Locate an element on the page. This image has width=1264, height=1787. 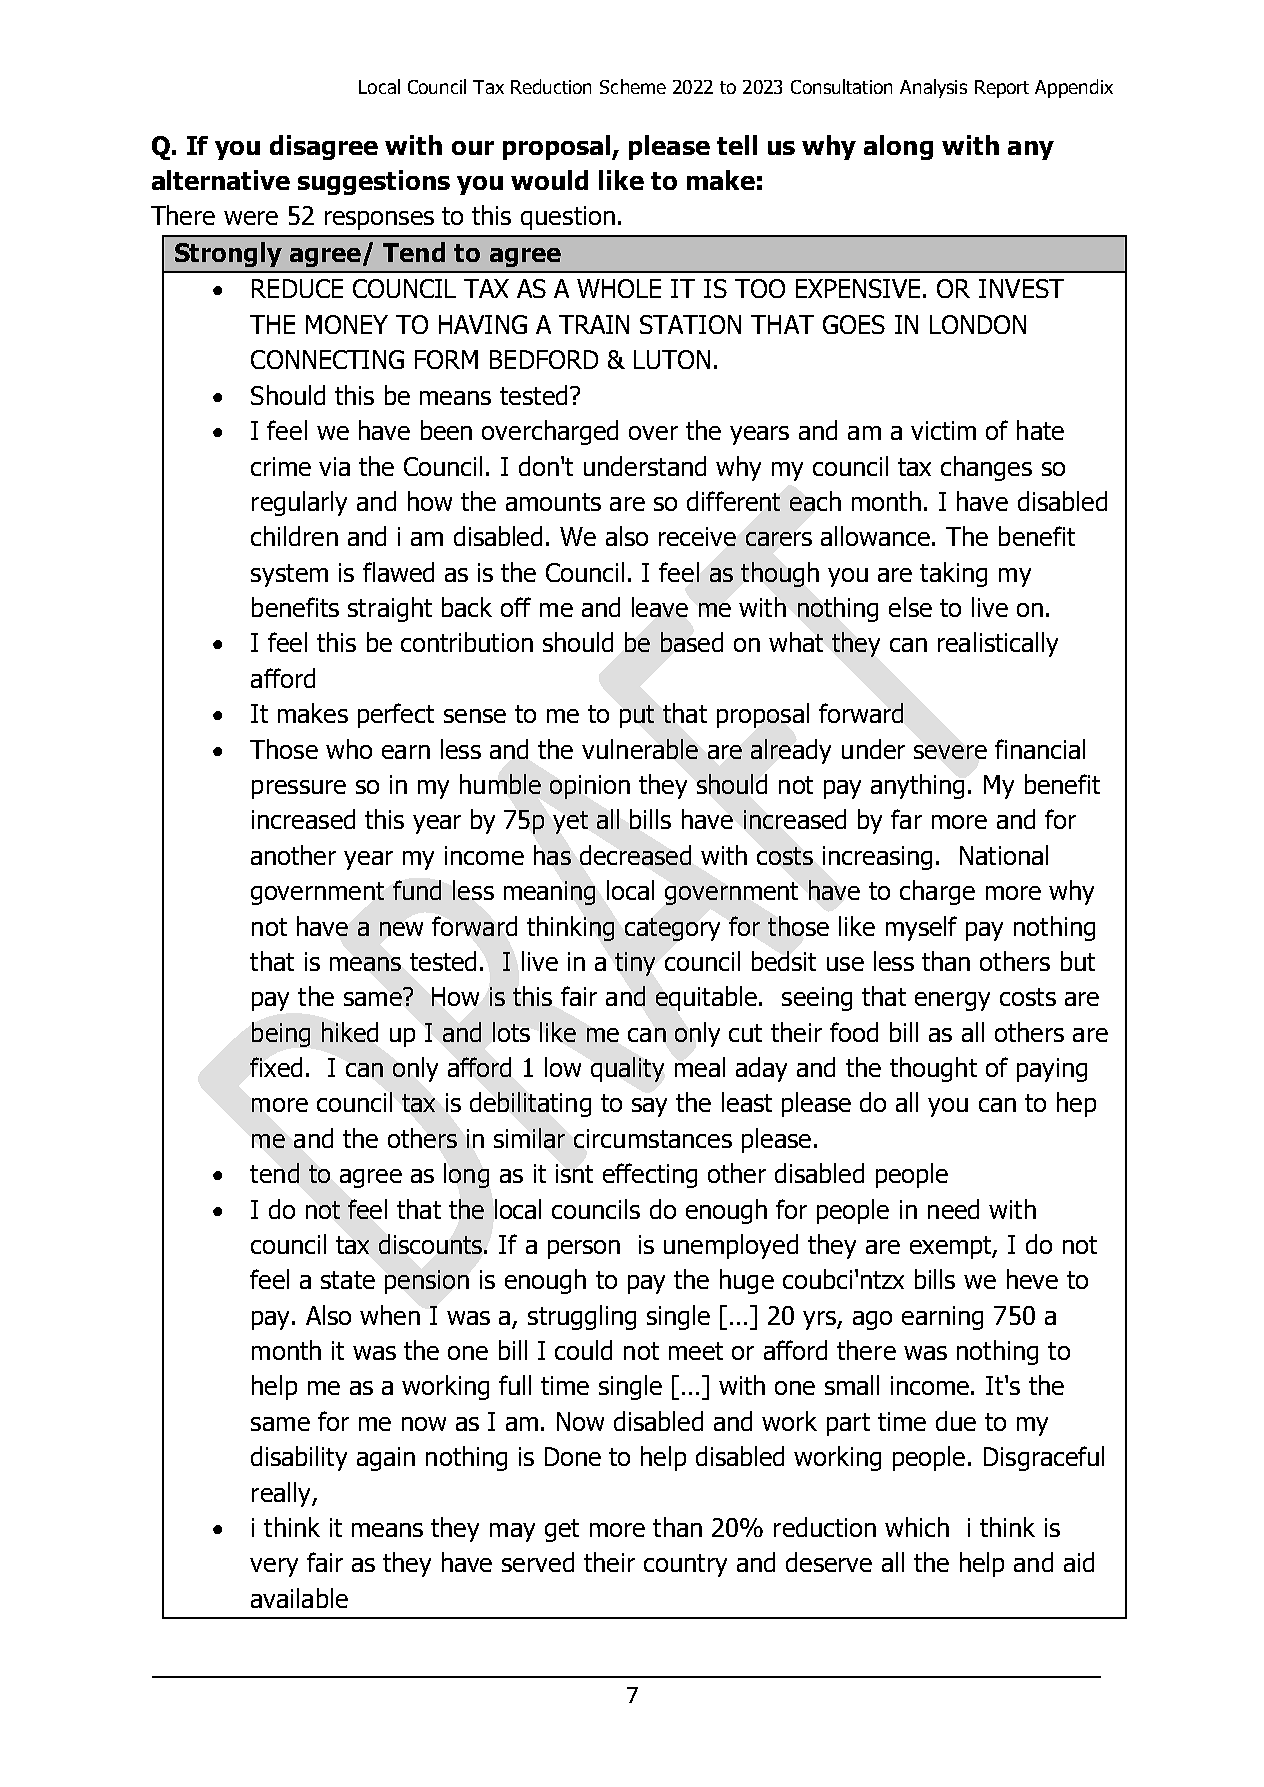
need is located at coordinates (953, 1209).
